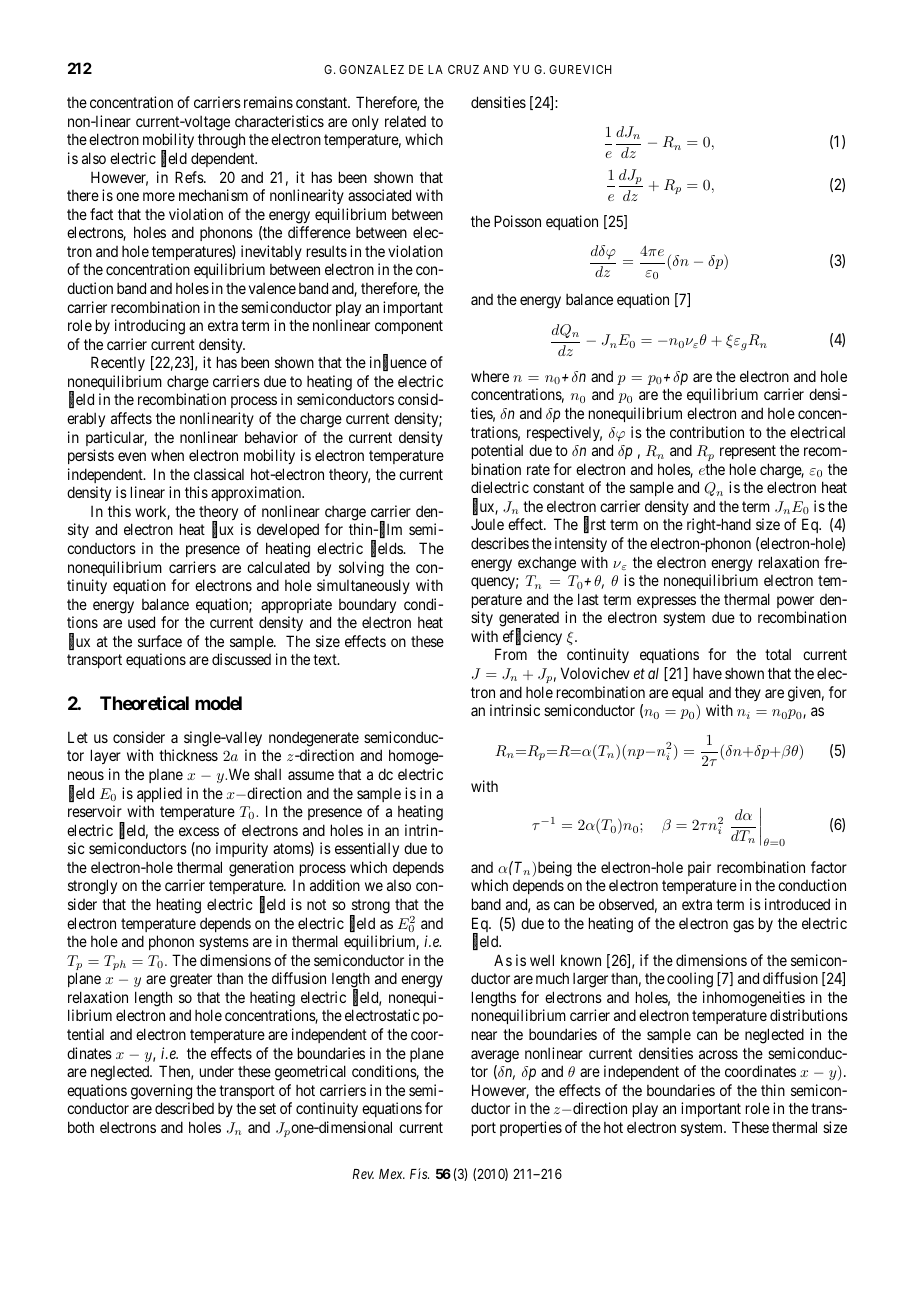 Image resolution: width=924 pixels, height=1308 pixels. What do you see at coordinates (221, 141) in the page?
I see `through` at bounding box center [221, 141].
